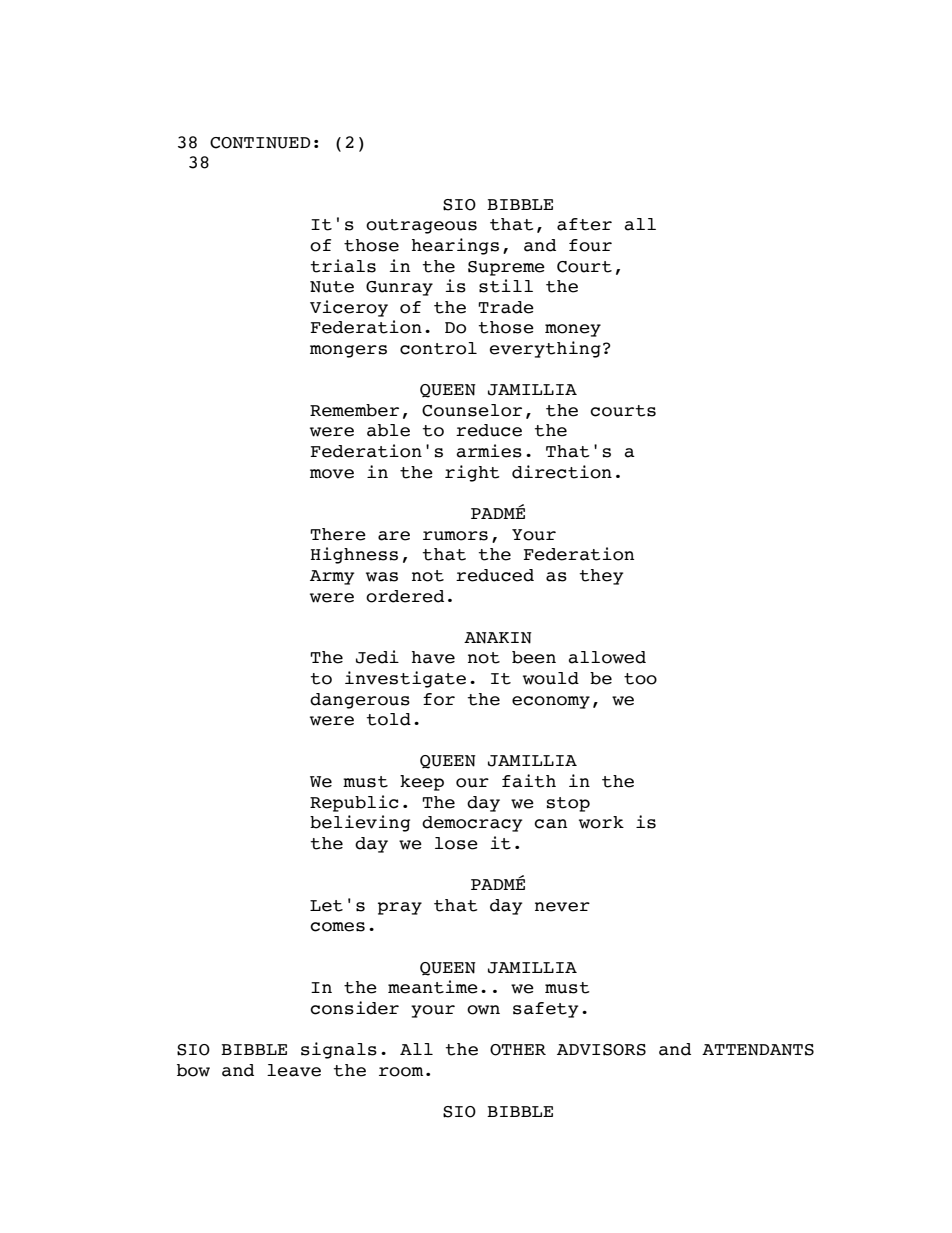 This screenshot has height=1233, width=952. Describe the element at coordinates (332, 577) in the screenshot. I see `Army` at that location.
